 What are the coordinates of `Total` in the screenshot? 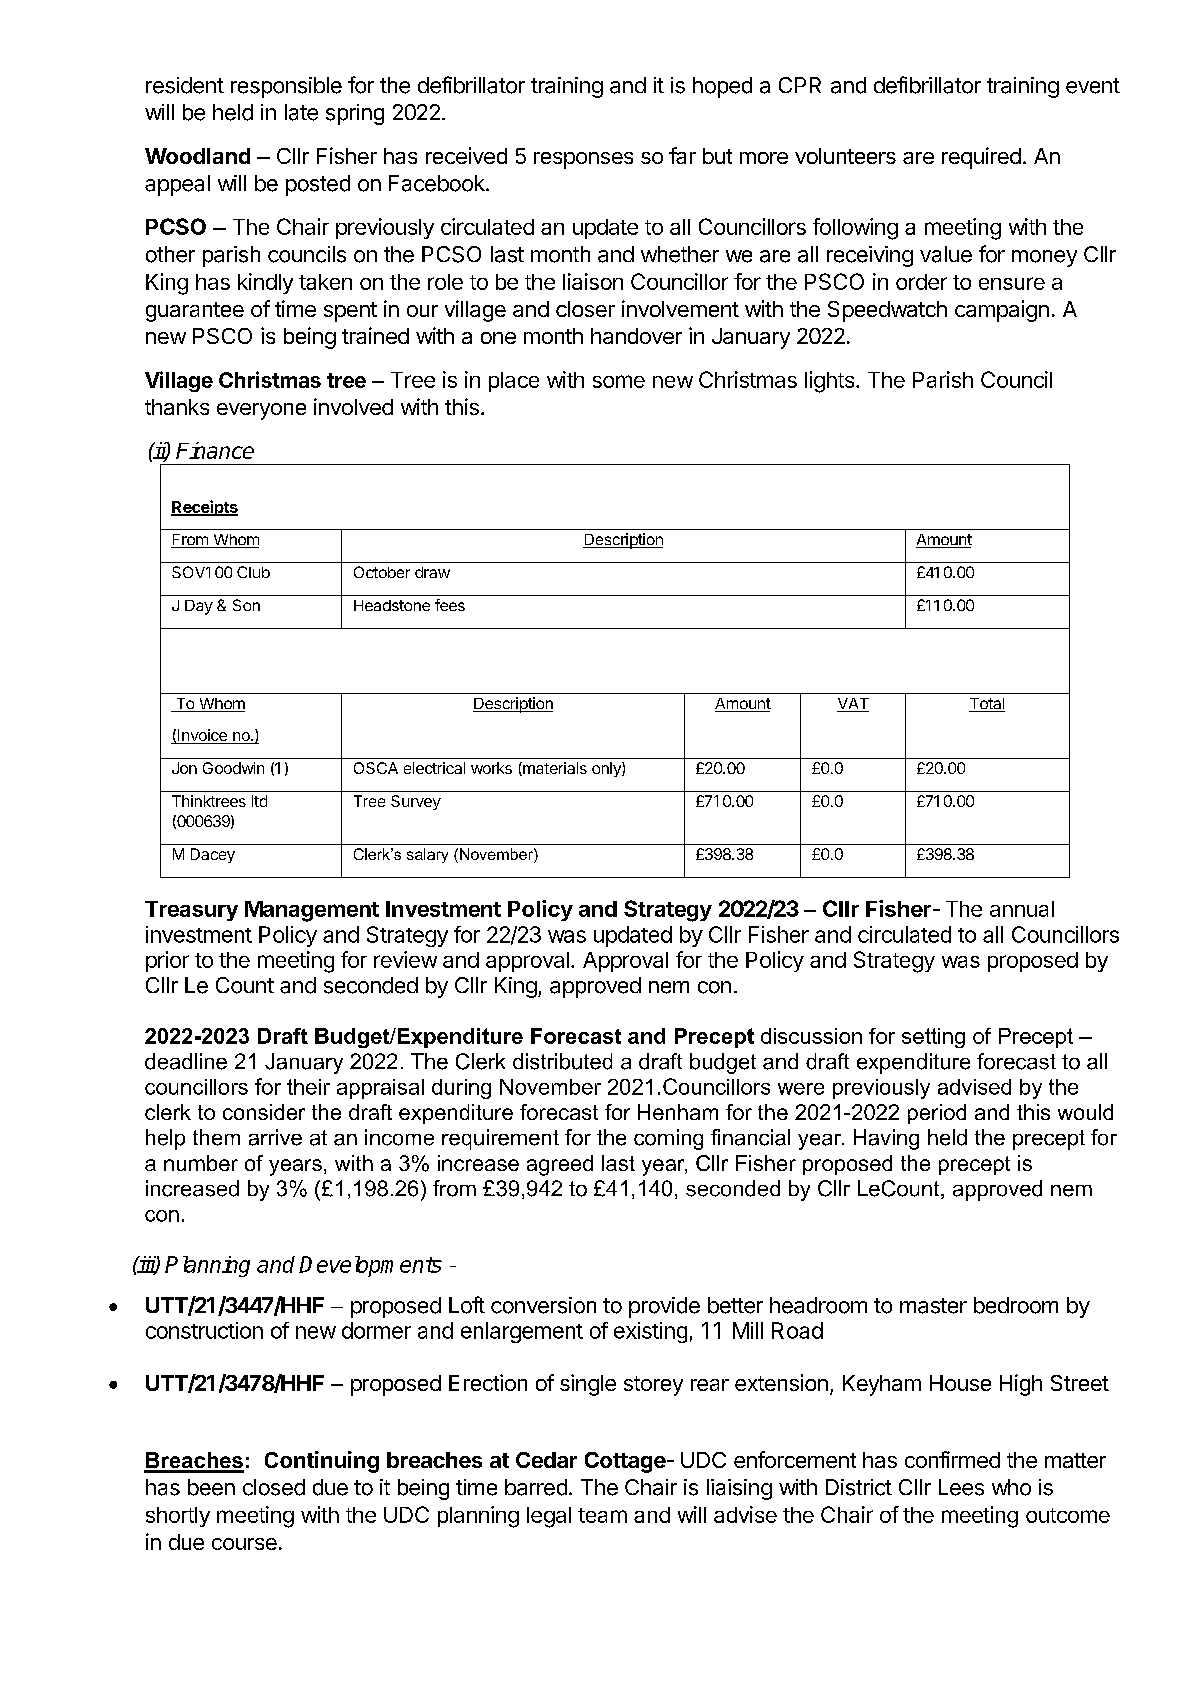 It's located at (987, 705).
